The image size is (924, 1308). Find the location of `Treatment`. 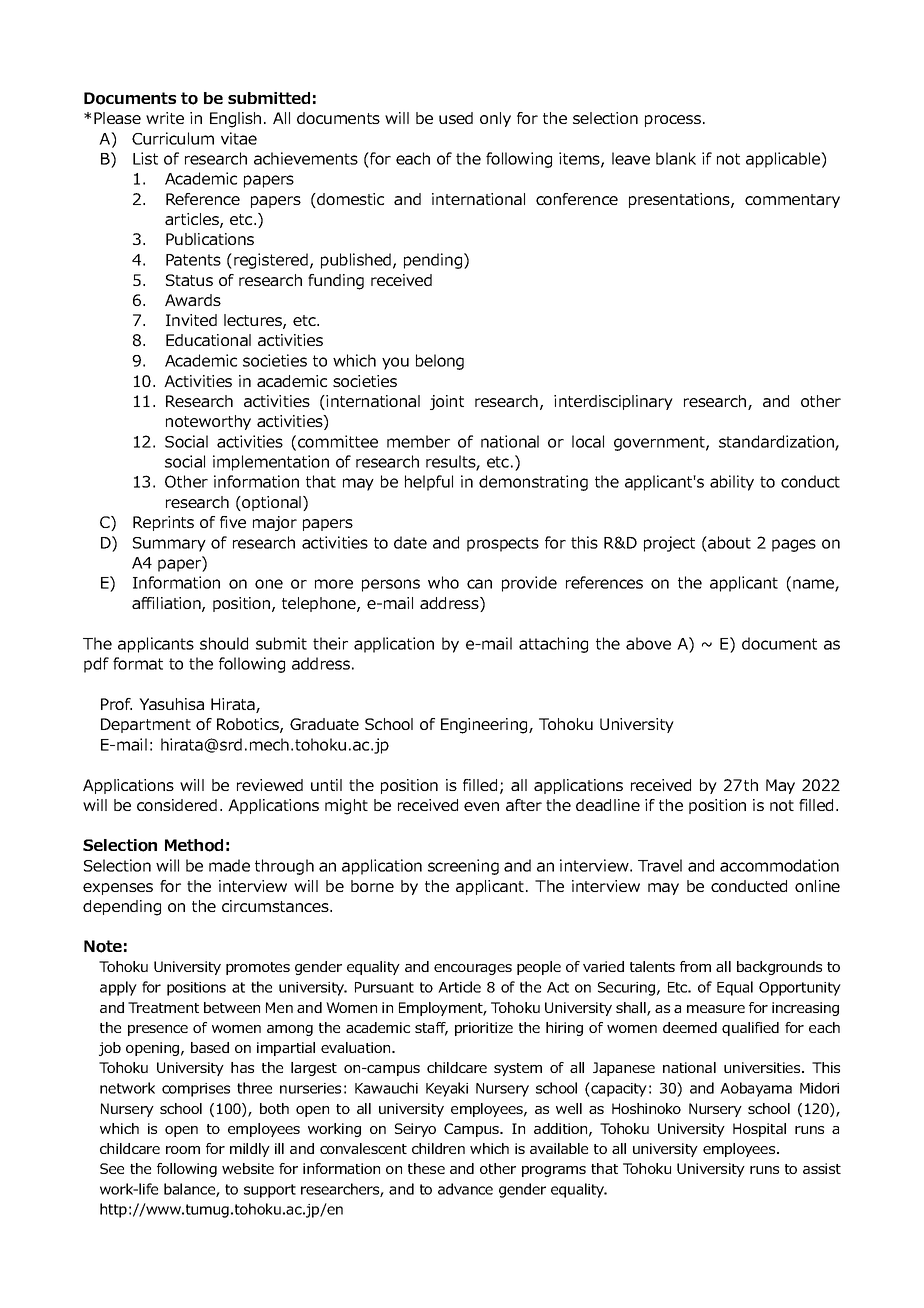

Treatment is located at coordinates (163, 1007).
